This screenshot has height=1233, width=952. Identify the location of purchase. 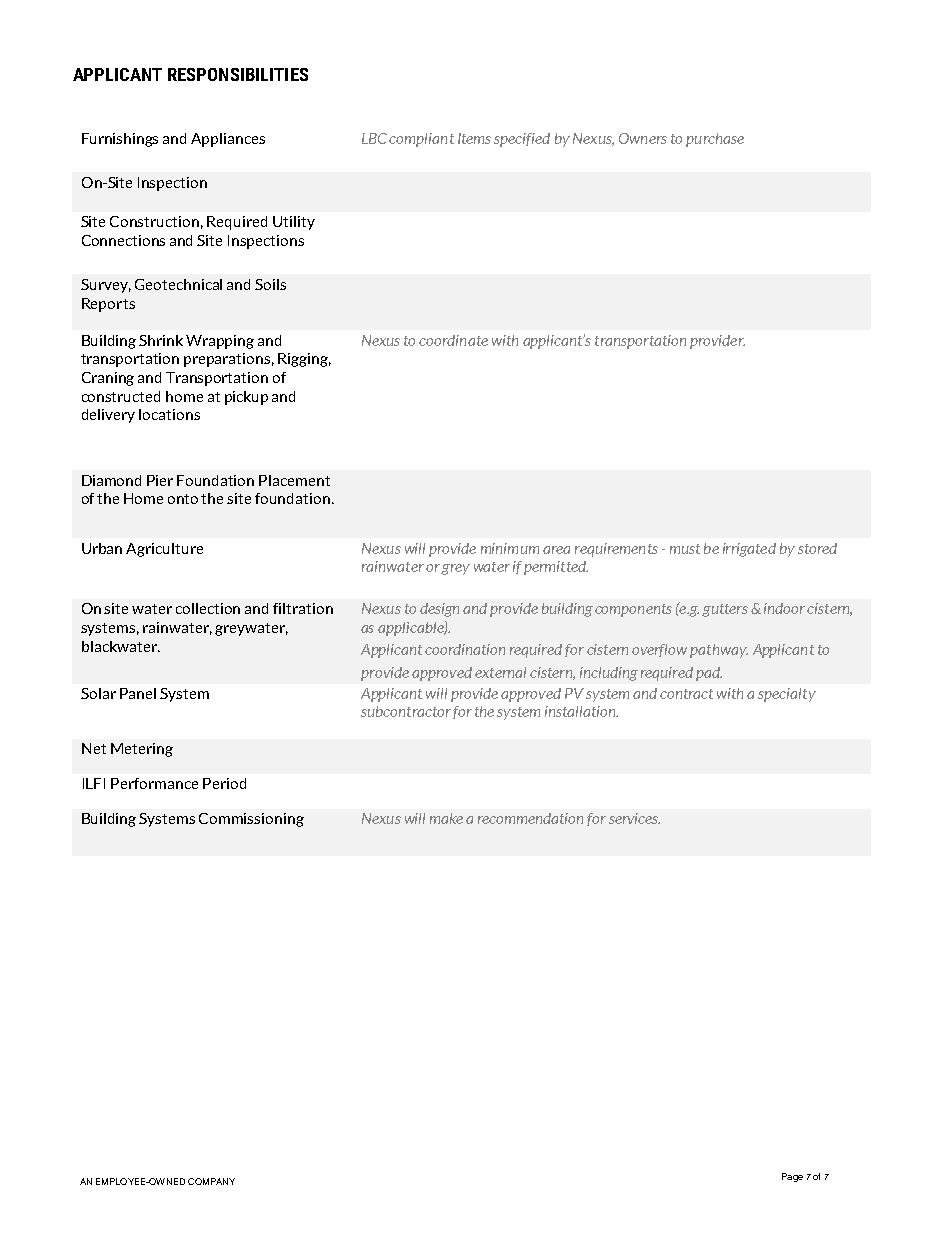
(715, 140).
